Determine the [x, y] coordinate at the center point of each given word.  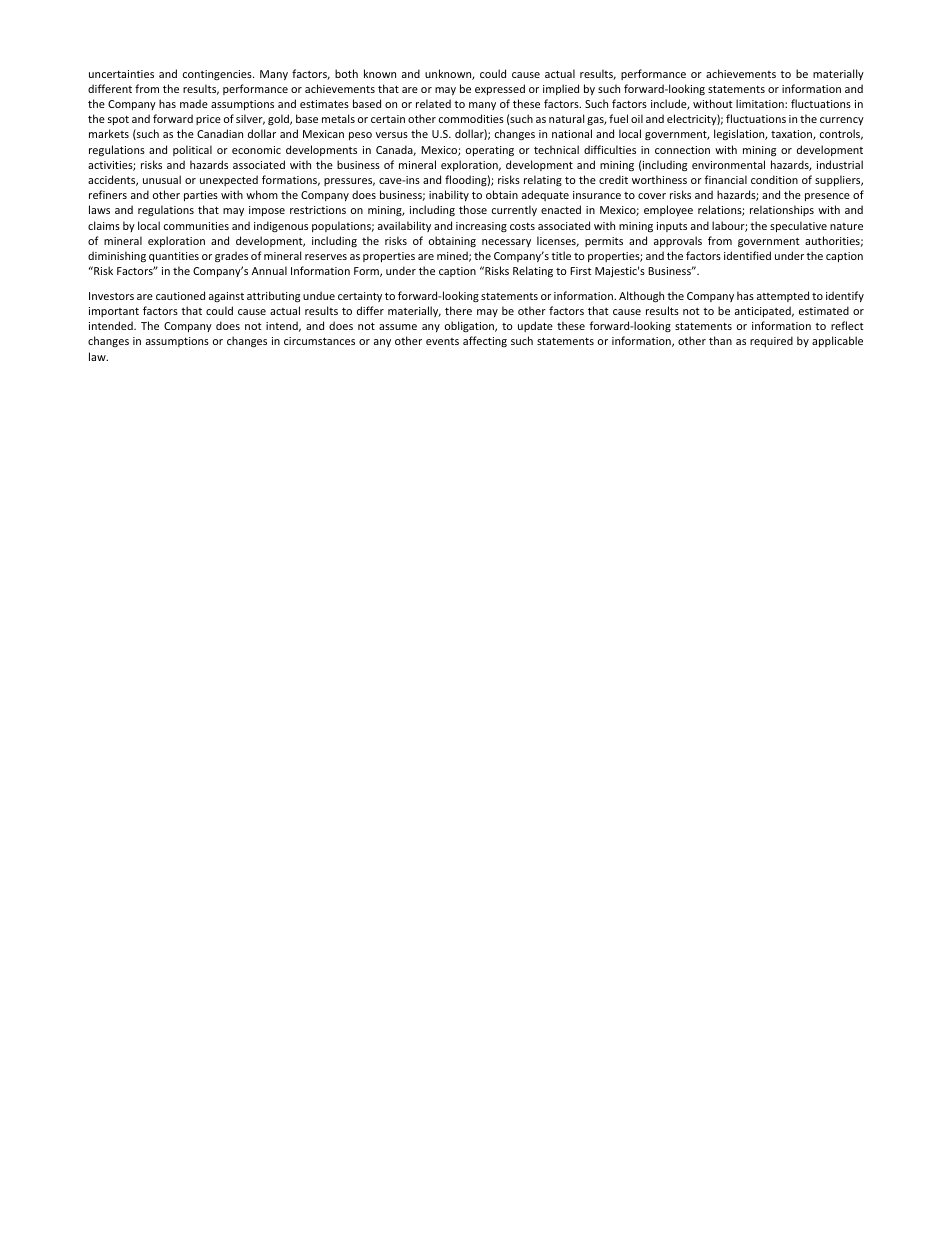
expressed [500, 89]
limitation [761, 103]
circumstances [319, 341]
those [473, 209]
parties [201, 196]
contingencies [218, 75]
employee [668, 210]
